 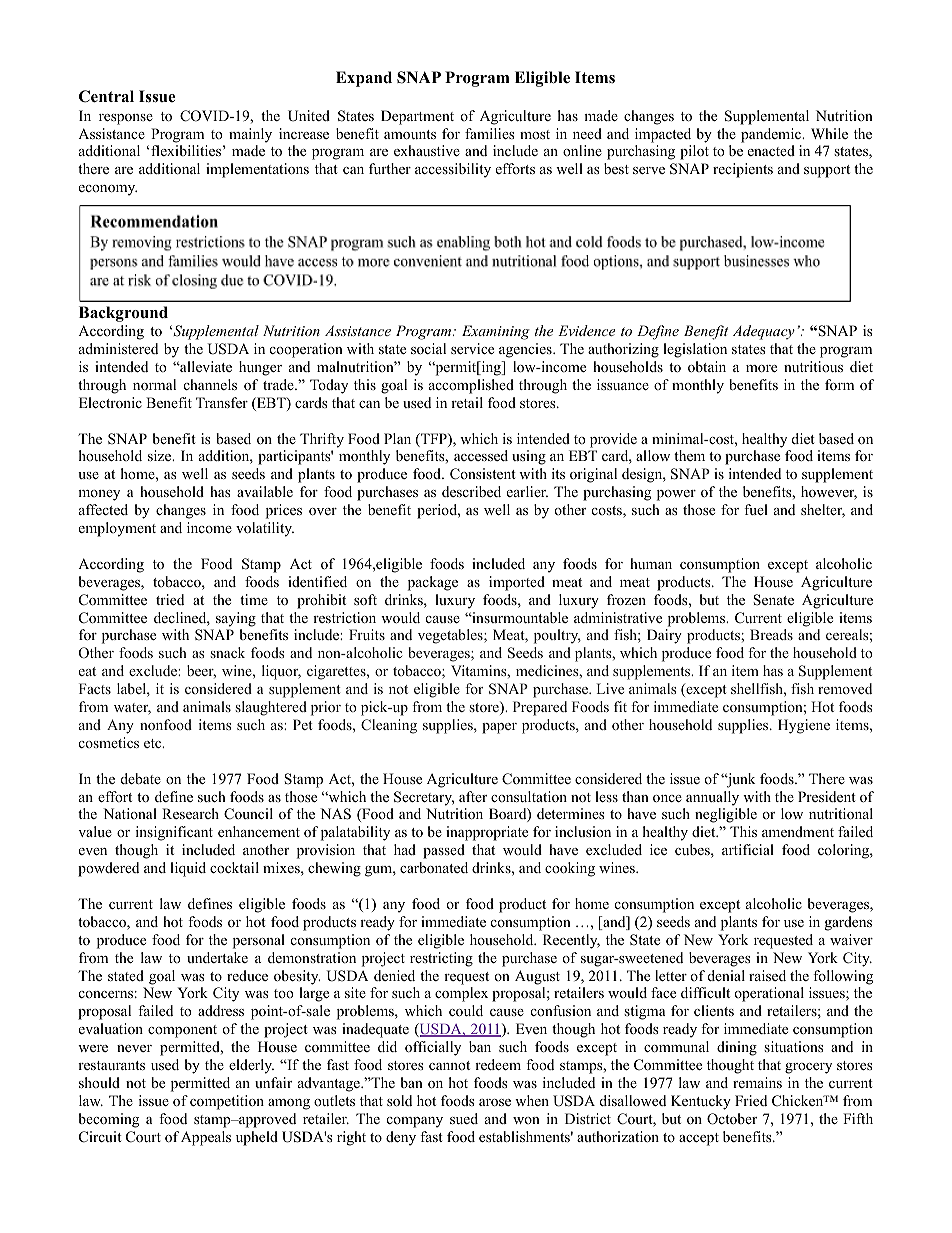 I want to click on response, so click(x=126, y=119).
